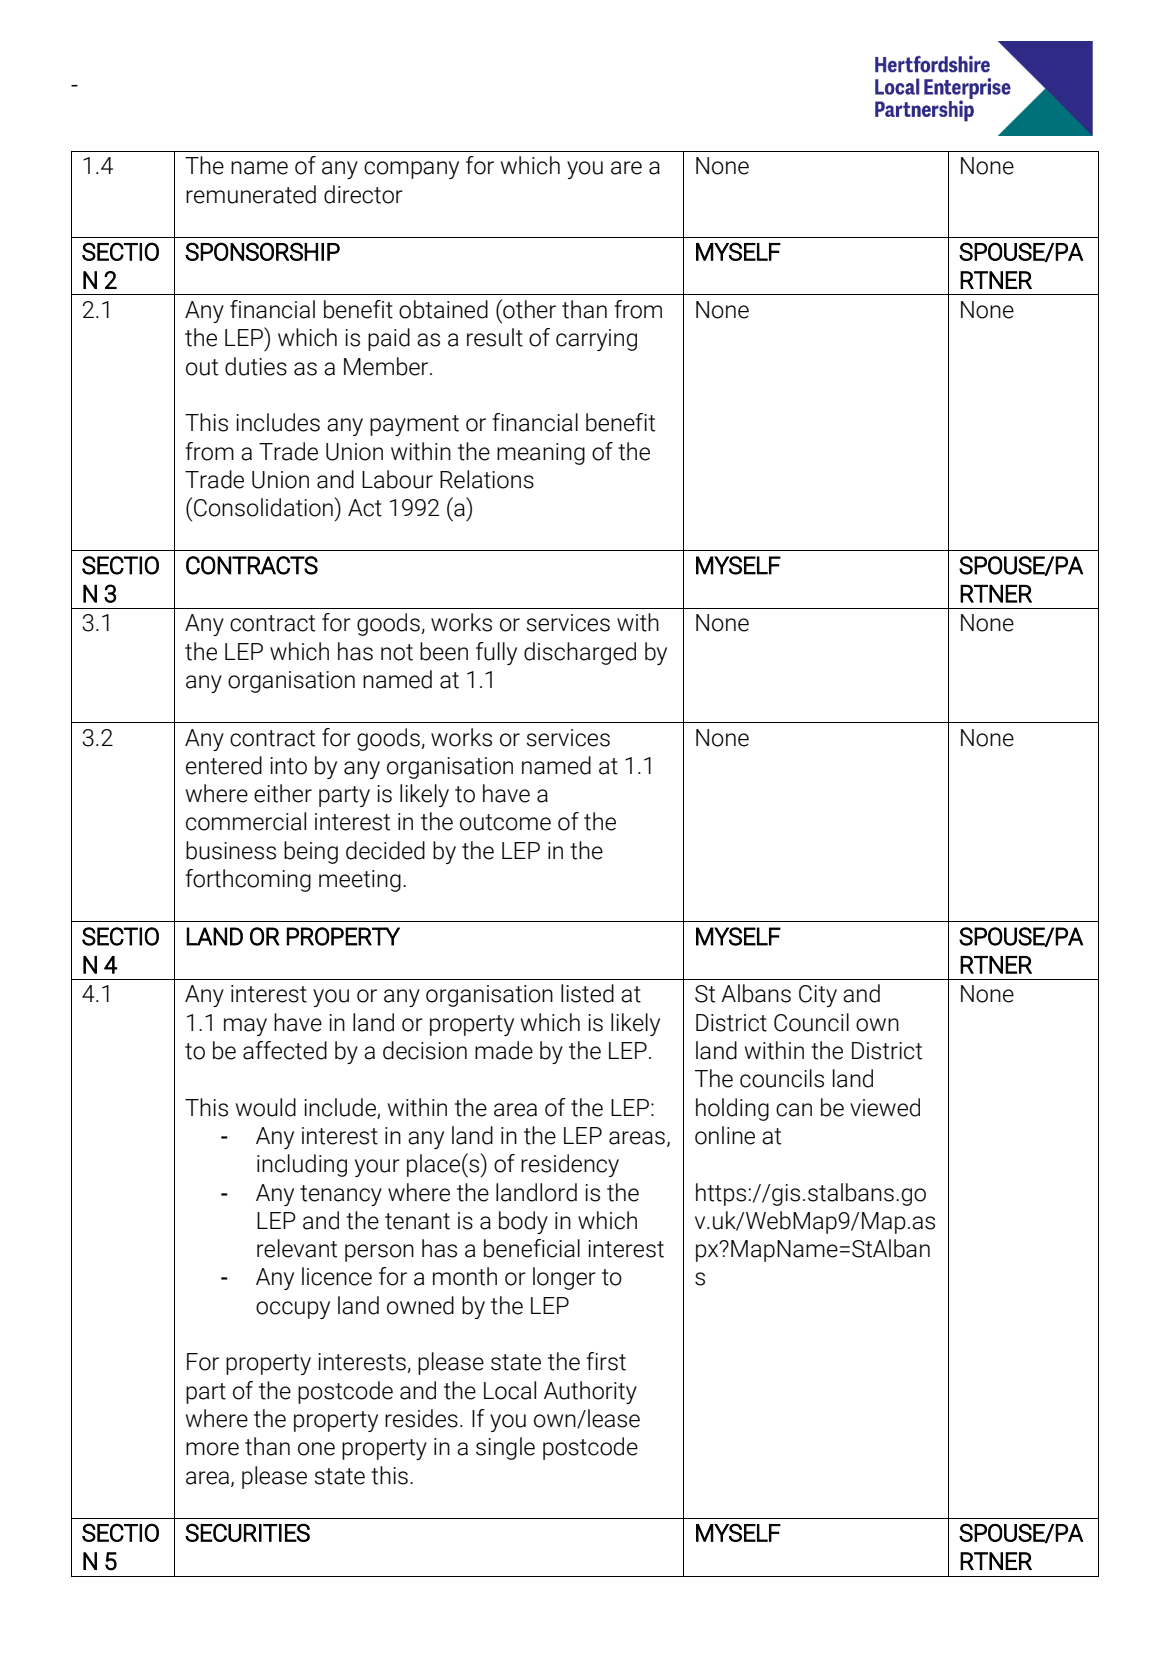  I want to click on single, so click(505, 1448).
